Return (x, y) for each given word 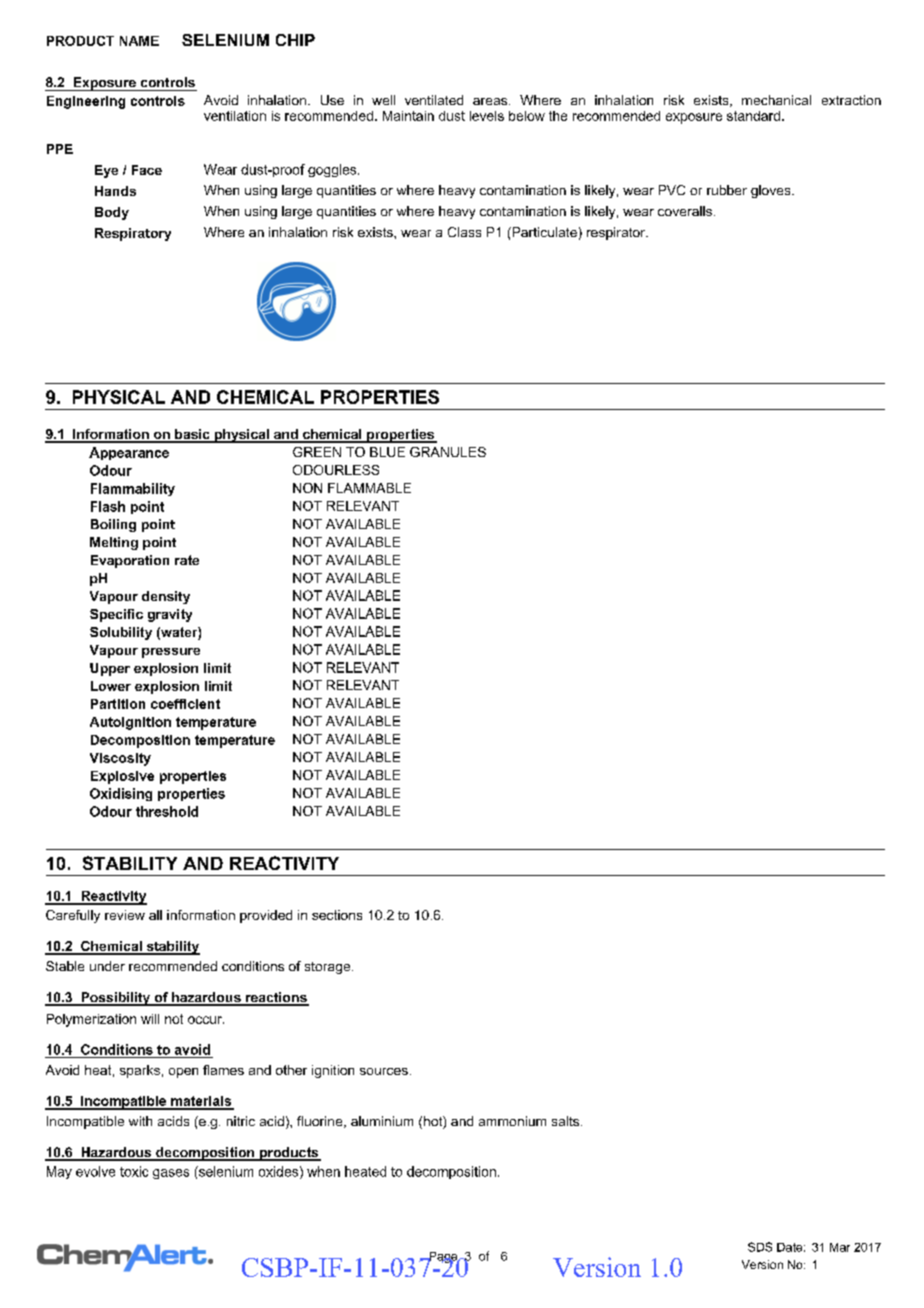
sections (337, 915)
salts (567, 1121)
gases (171, 1174)
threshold (167, 811)
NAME (139, 41)
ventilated (434, 100)
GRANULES (448, 452)
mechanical (776, 100)
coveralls (686, 211)
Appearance (129, 453)
